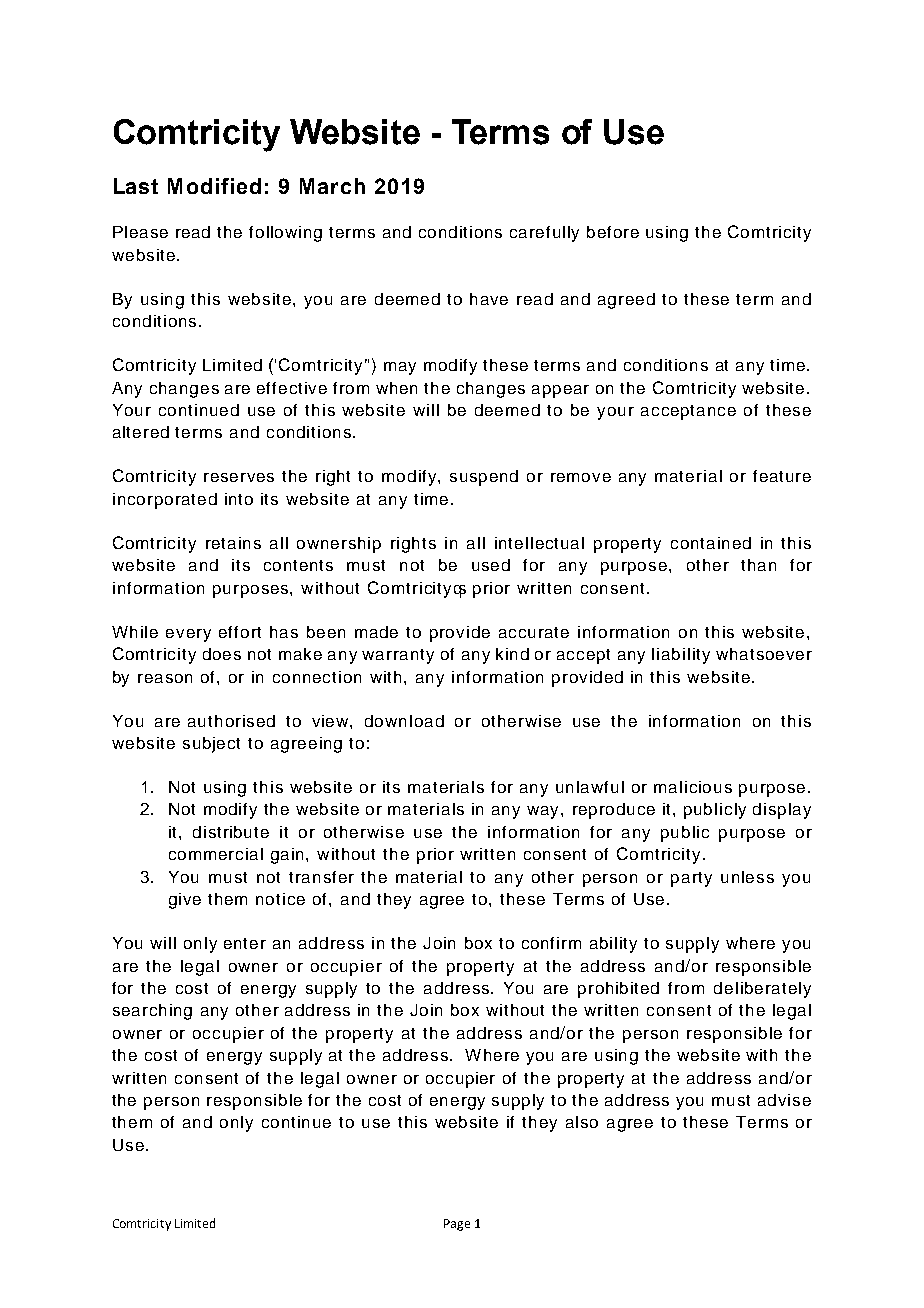 The width and height of the page is (924, 1308). Describe the element at coordinates (216, 854) in the page. I see `commercial` at that location.
